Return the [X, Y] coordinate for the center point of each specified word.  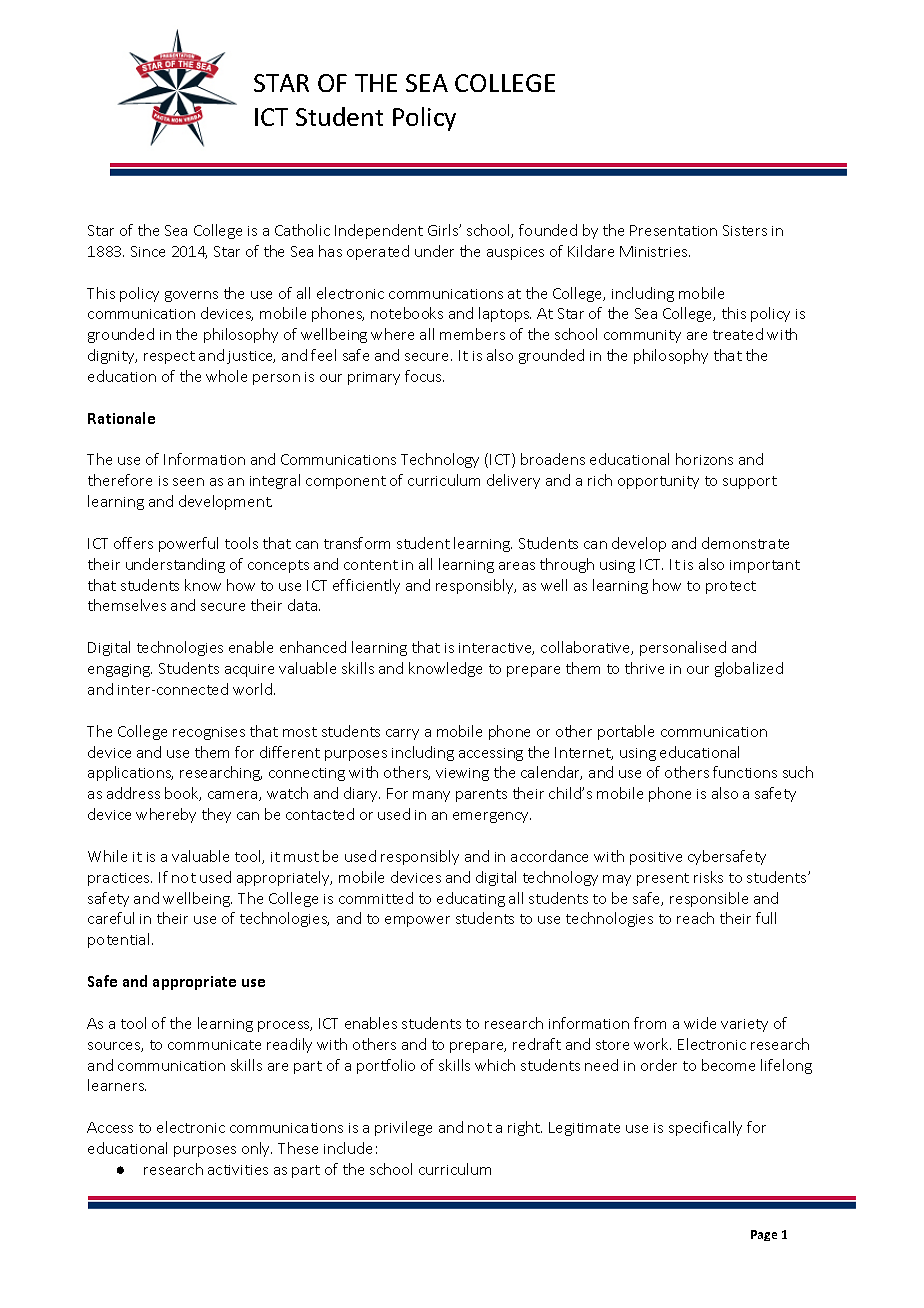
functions [745, 772]
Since [148, 251]
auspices [515, 253]
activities [238, 1170]
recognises [209, 733]
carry [402, 734]
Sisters [745, 230]
